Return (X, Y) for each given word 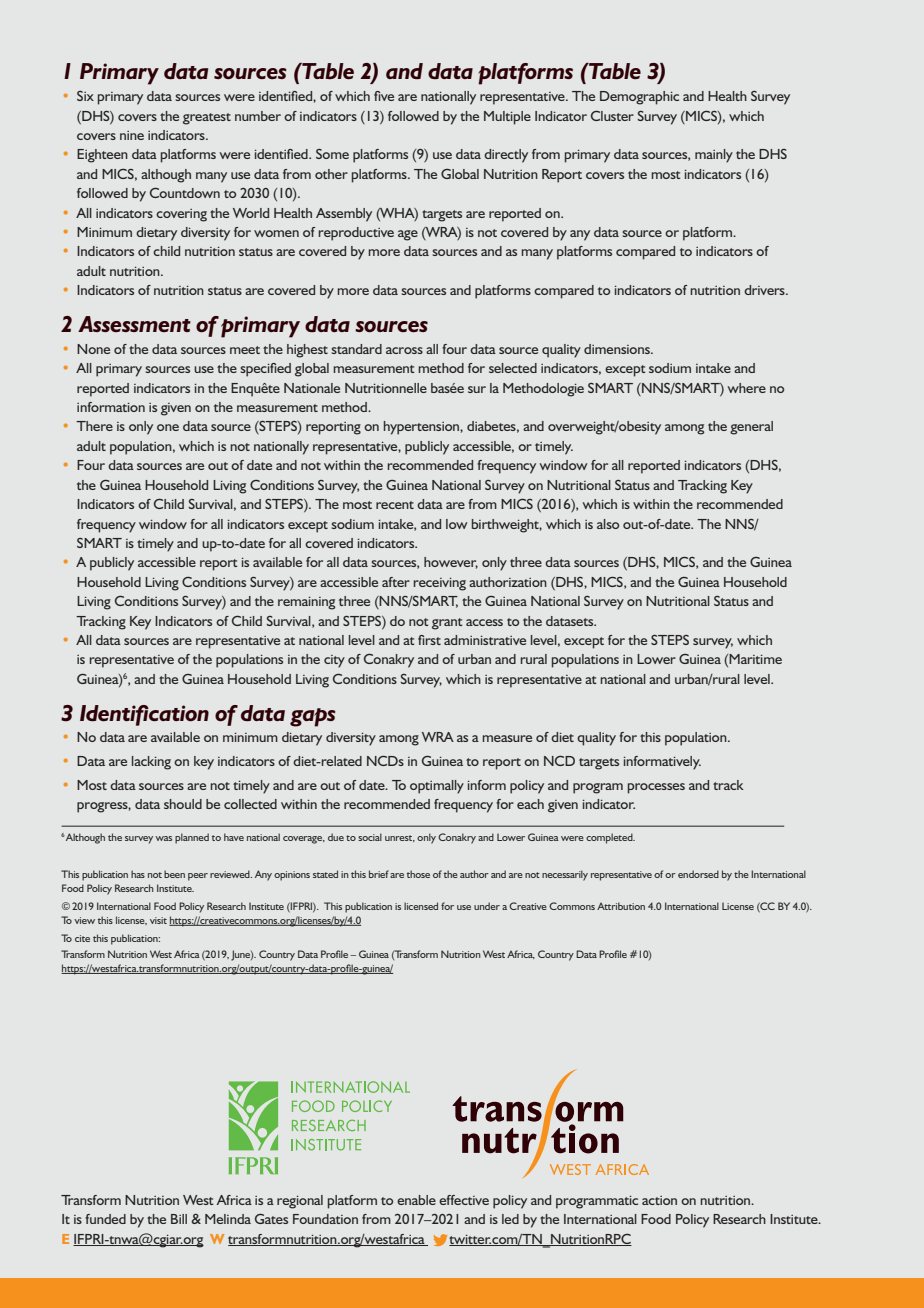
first (429, 640)
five (384, 96)
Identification (144, 715)
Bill (179, 1219)
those (418, 874)
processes (656, 788)
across (404, 350)
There (94, 426)
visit (158, 920)
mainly (714, 156)
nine (132, 135)
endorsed (698, 874)
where (747, 388)
